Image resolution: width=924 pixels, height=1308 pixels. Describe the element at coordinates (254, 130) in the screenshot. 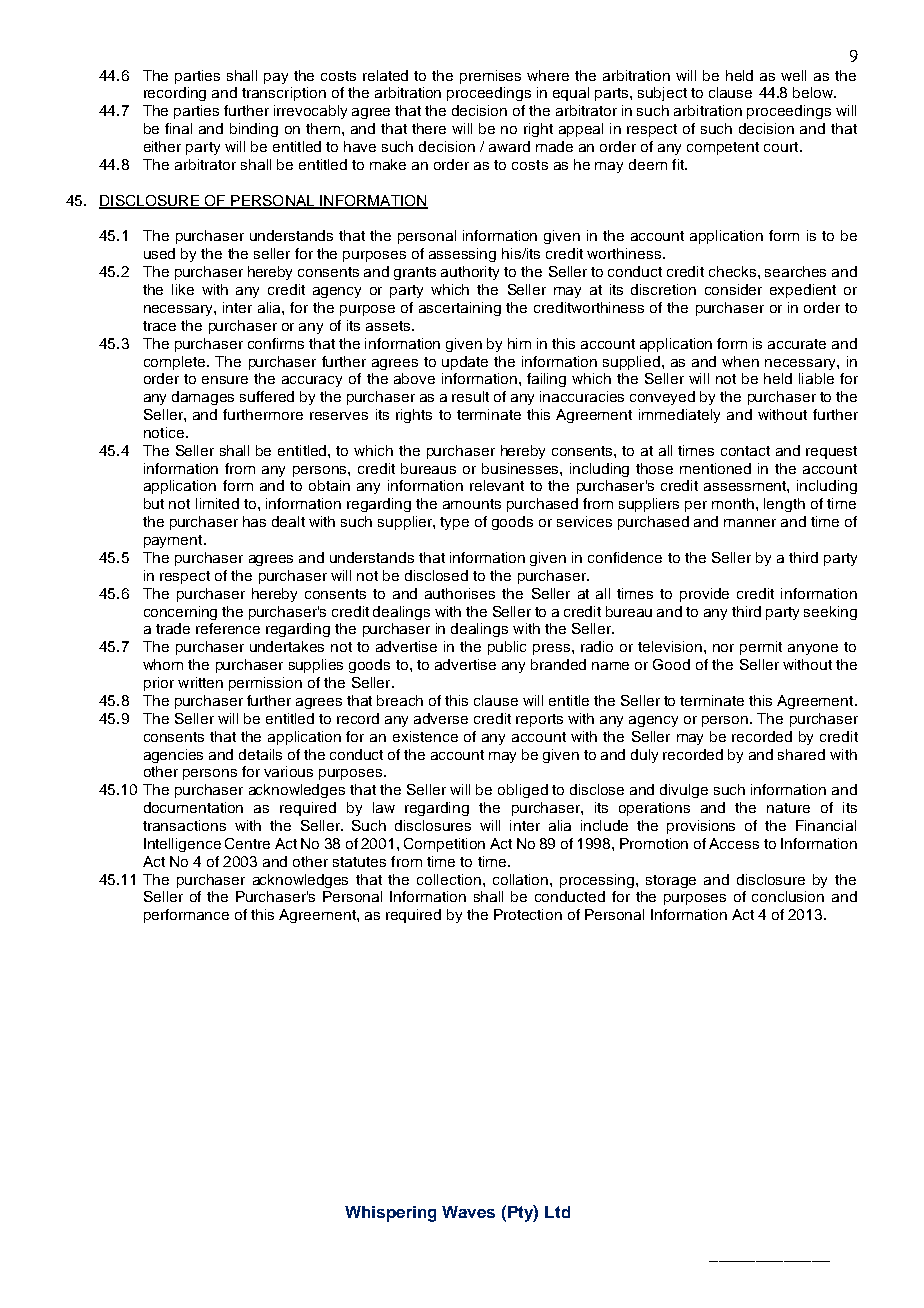

I see `binding` at that location.
